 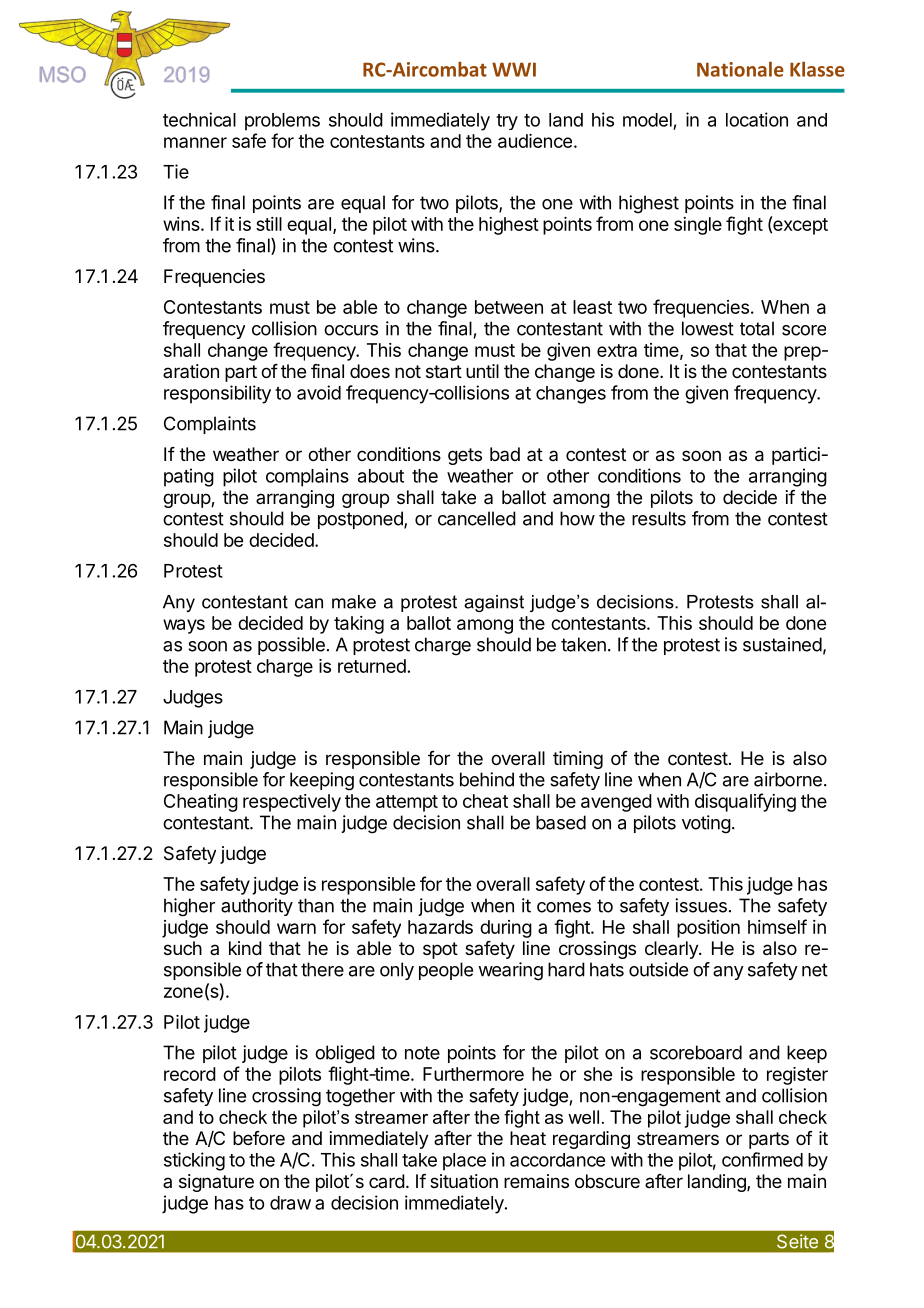 I want to click on against, so click(x=494, y=603).
